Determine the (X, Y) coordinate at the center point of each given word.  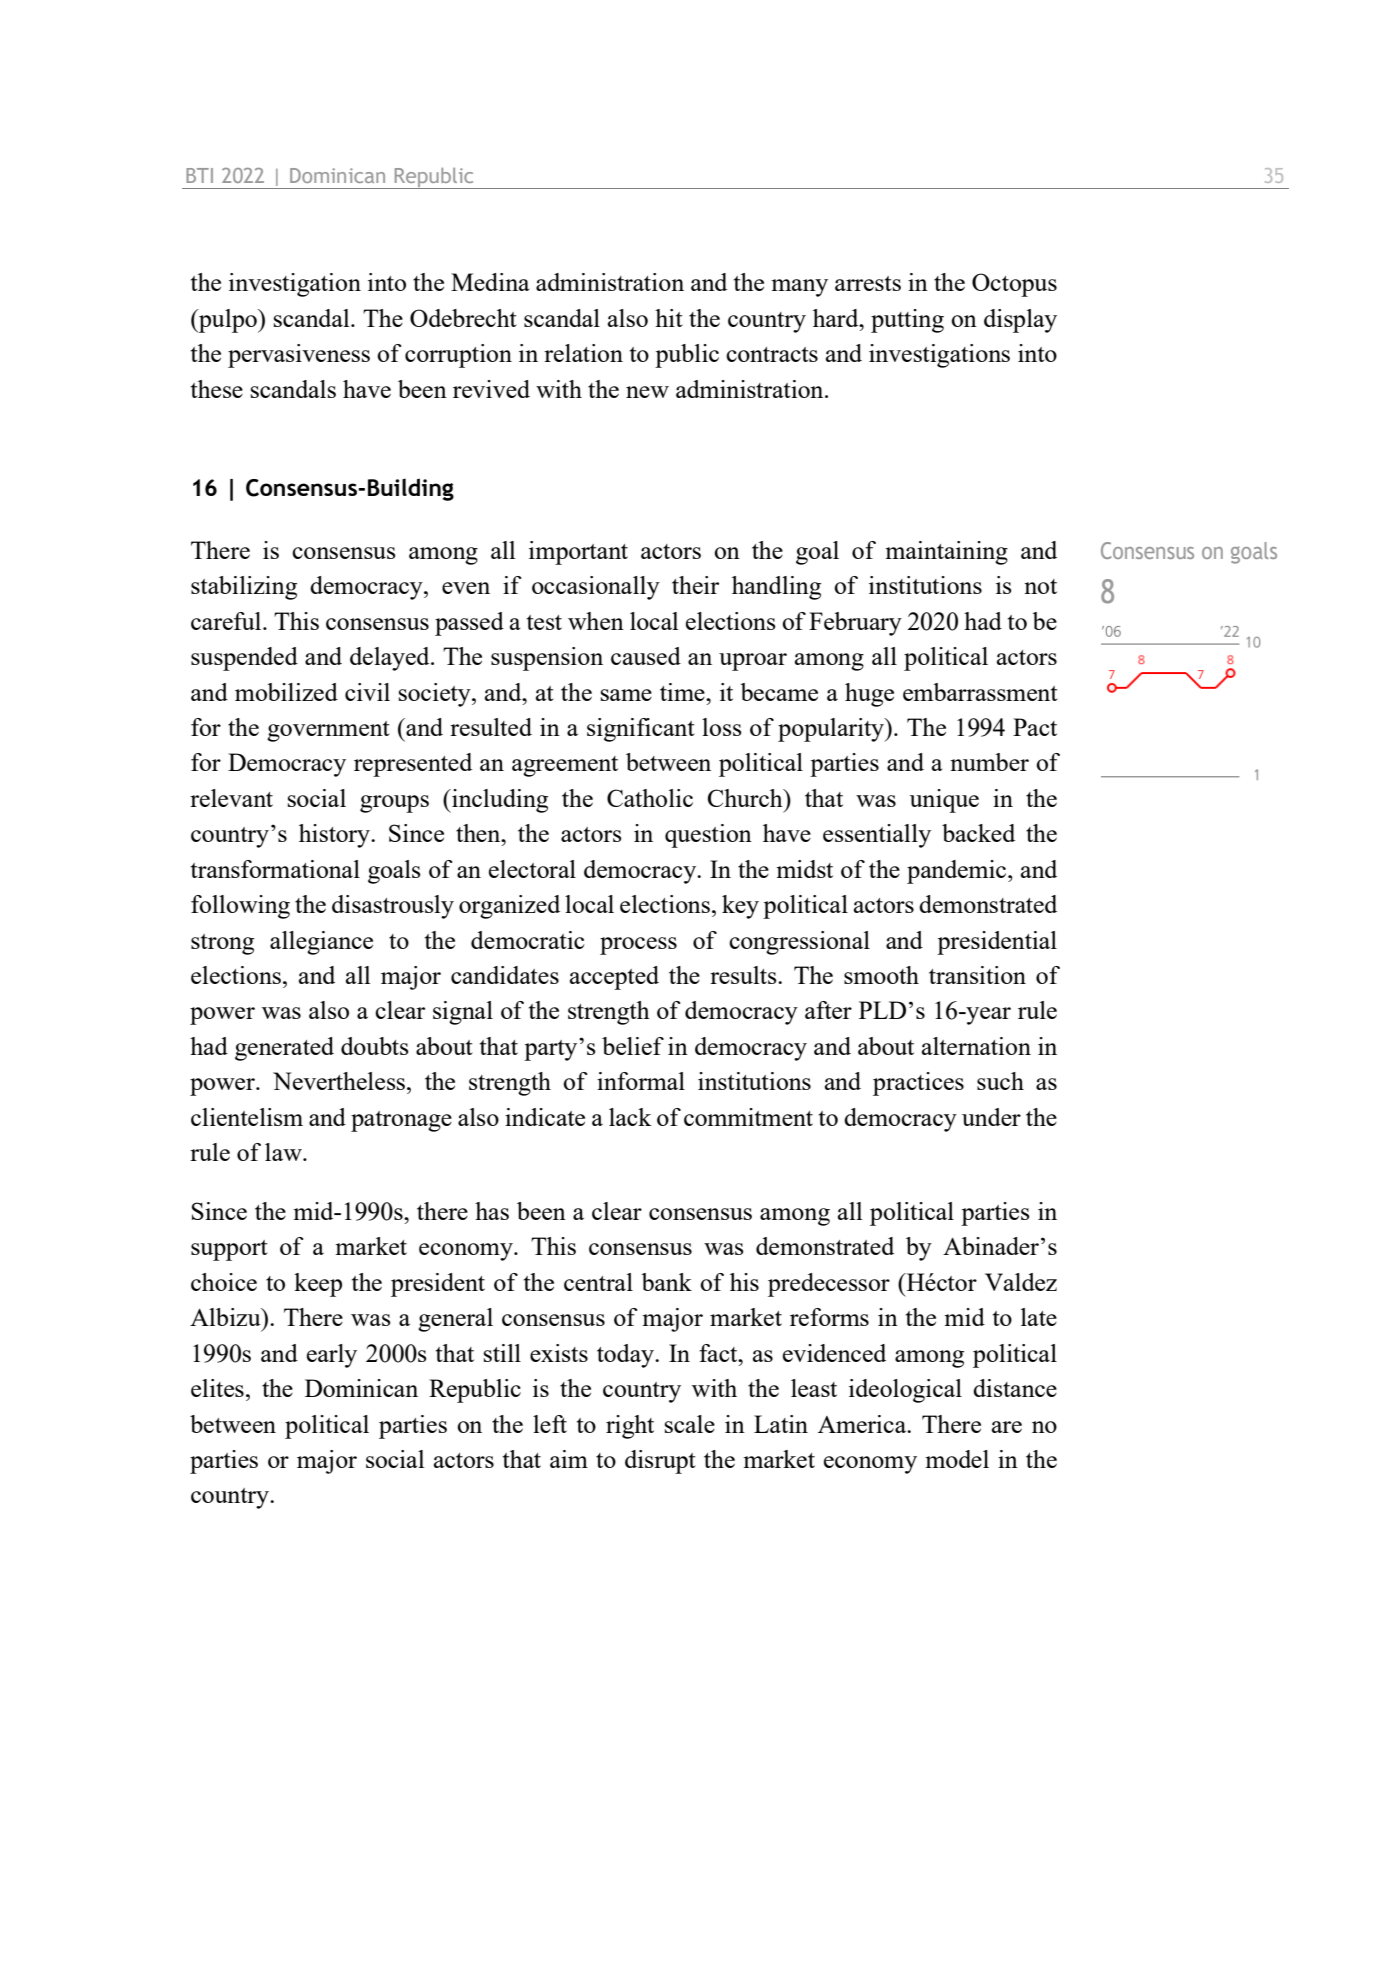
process (638, 946)
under (991, 1117)
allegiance (321, 943)
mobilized (286, 692)
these (217, 389)
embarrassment (980, 692)
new (647, 392)
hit (669, 318)
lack (630, 1117)
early (332, 1356)
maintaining (946, 553)
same (626, 695)
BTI (199, 175)
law (284, 1152)
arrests (868, 283)
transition (977, 975)
